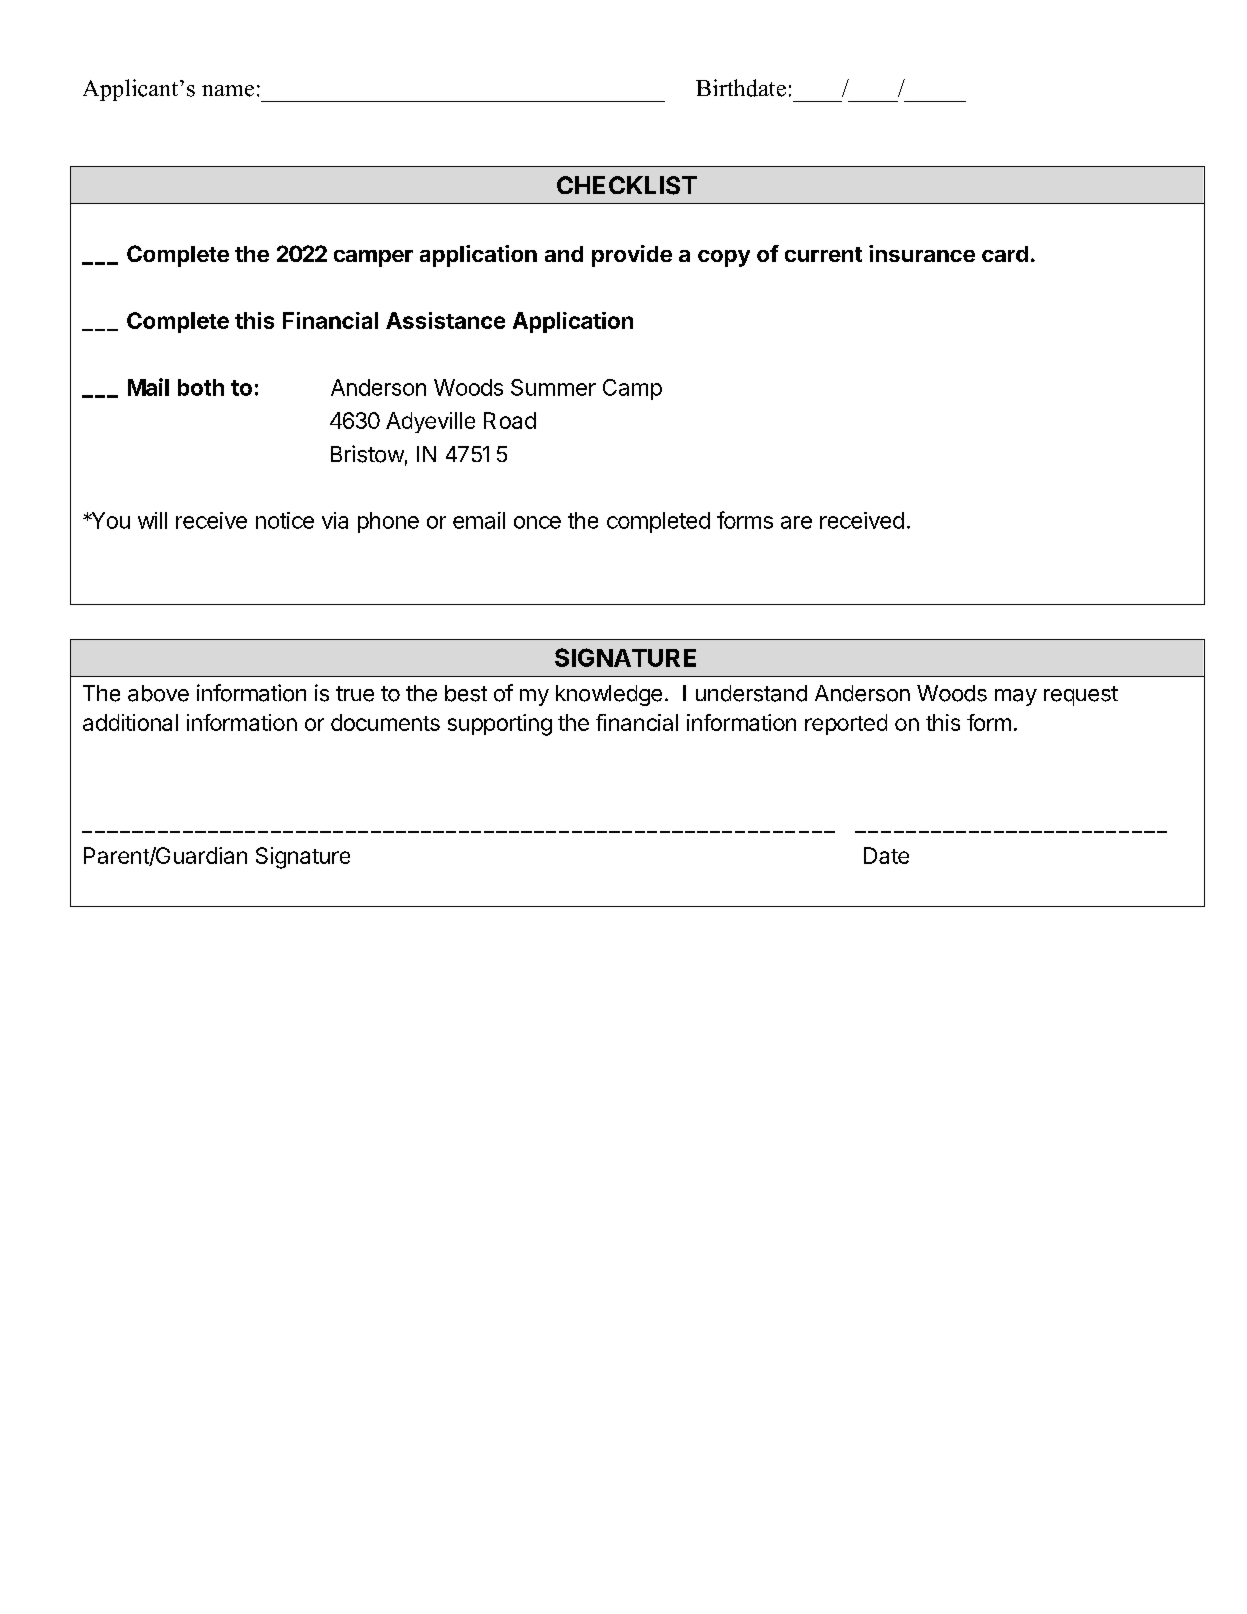  I want to click on insurance, so click(922, 253).
